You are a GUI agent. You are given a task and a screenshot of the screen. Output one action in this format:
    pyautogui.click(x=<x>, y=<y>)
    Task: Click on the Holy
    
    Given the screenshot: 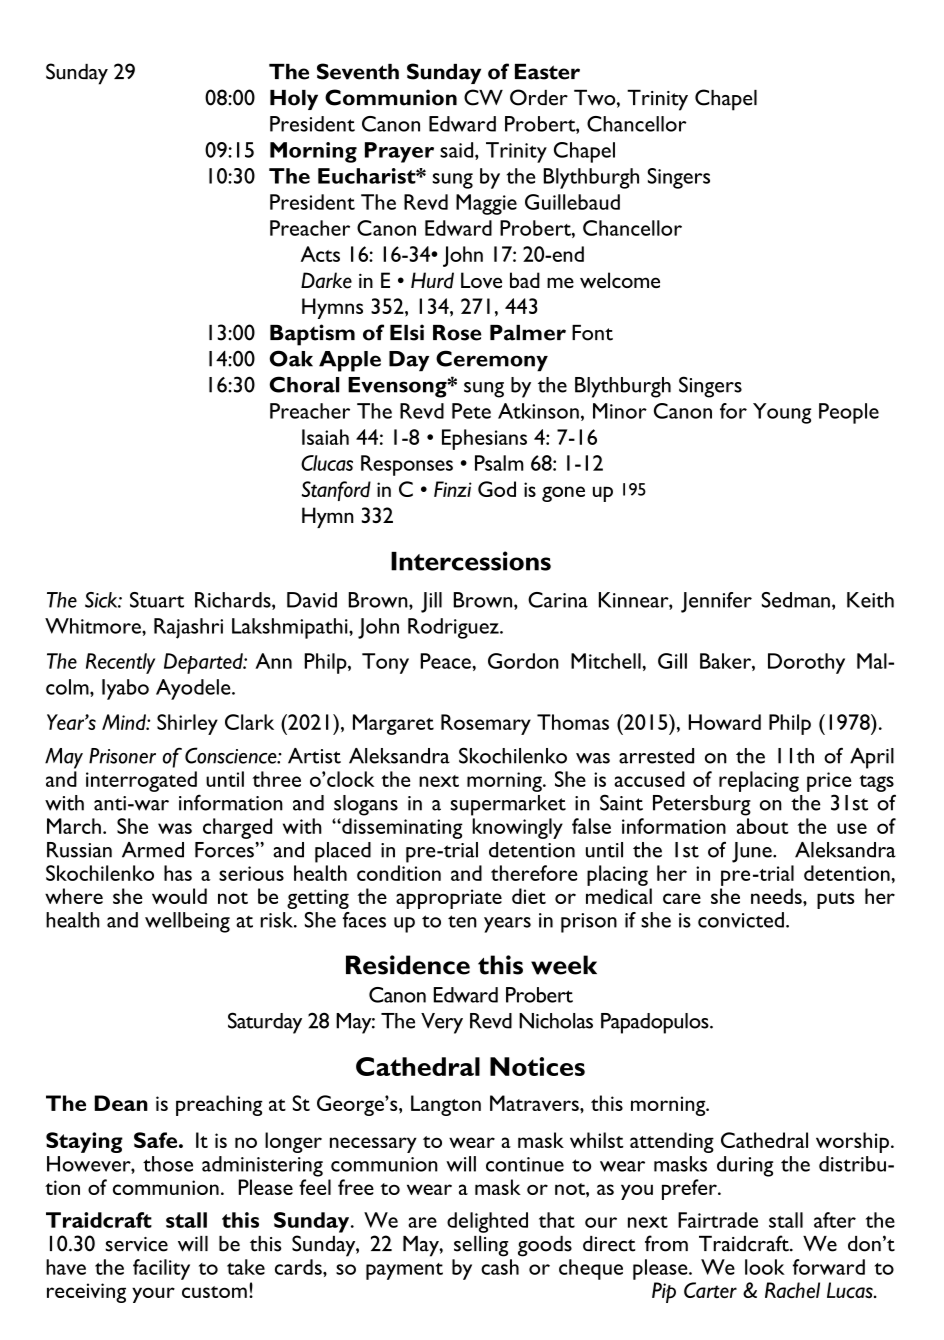 What is the action you would take?
    pyautogui.click(x=294, y=100)
